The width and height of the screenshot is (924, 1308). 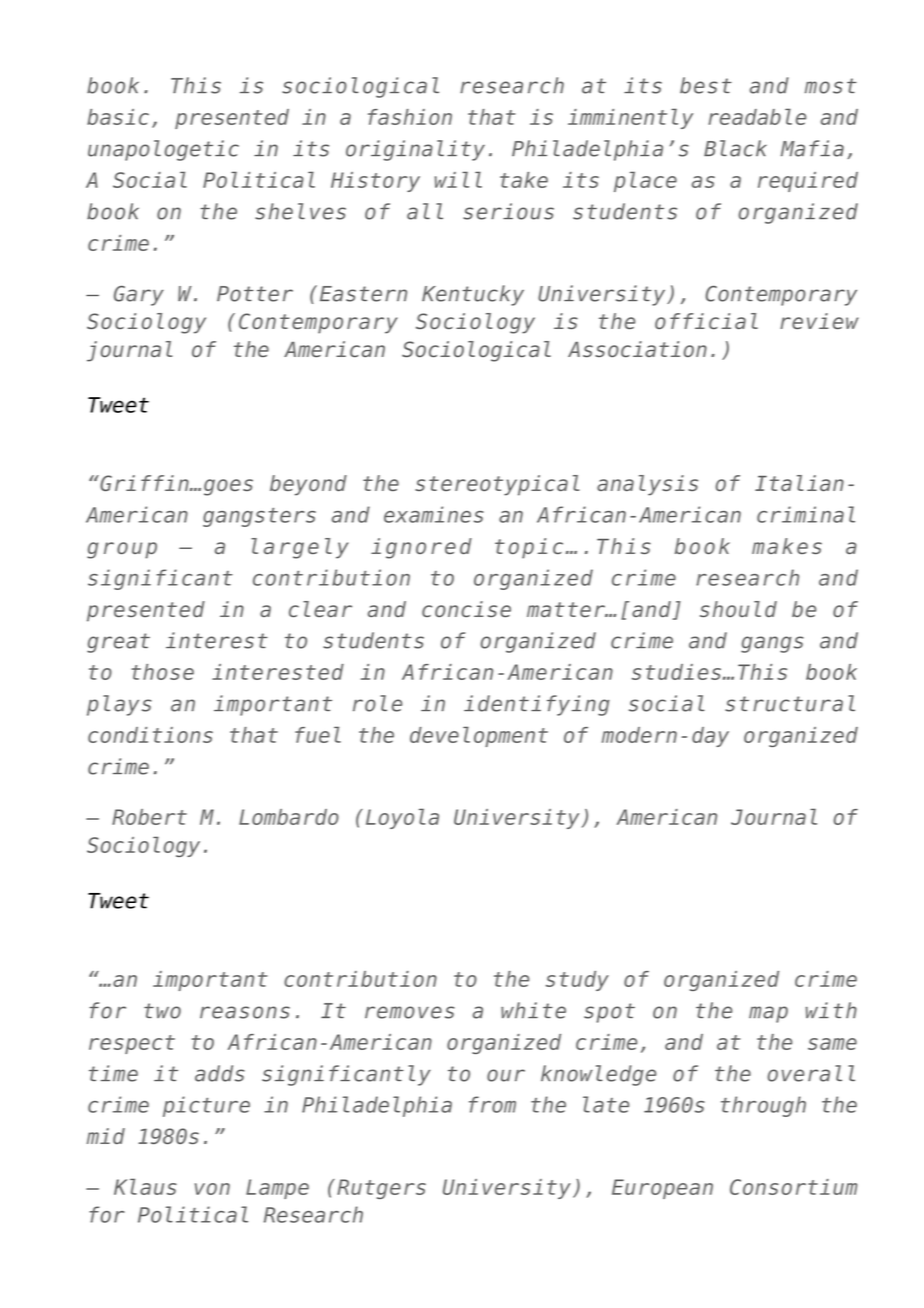 What do you see at coordinates (757, 116) in the screenshot?
I see `readable` at bounding box center [757, 116].
